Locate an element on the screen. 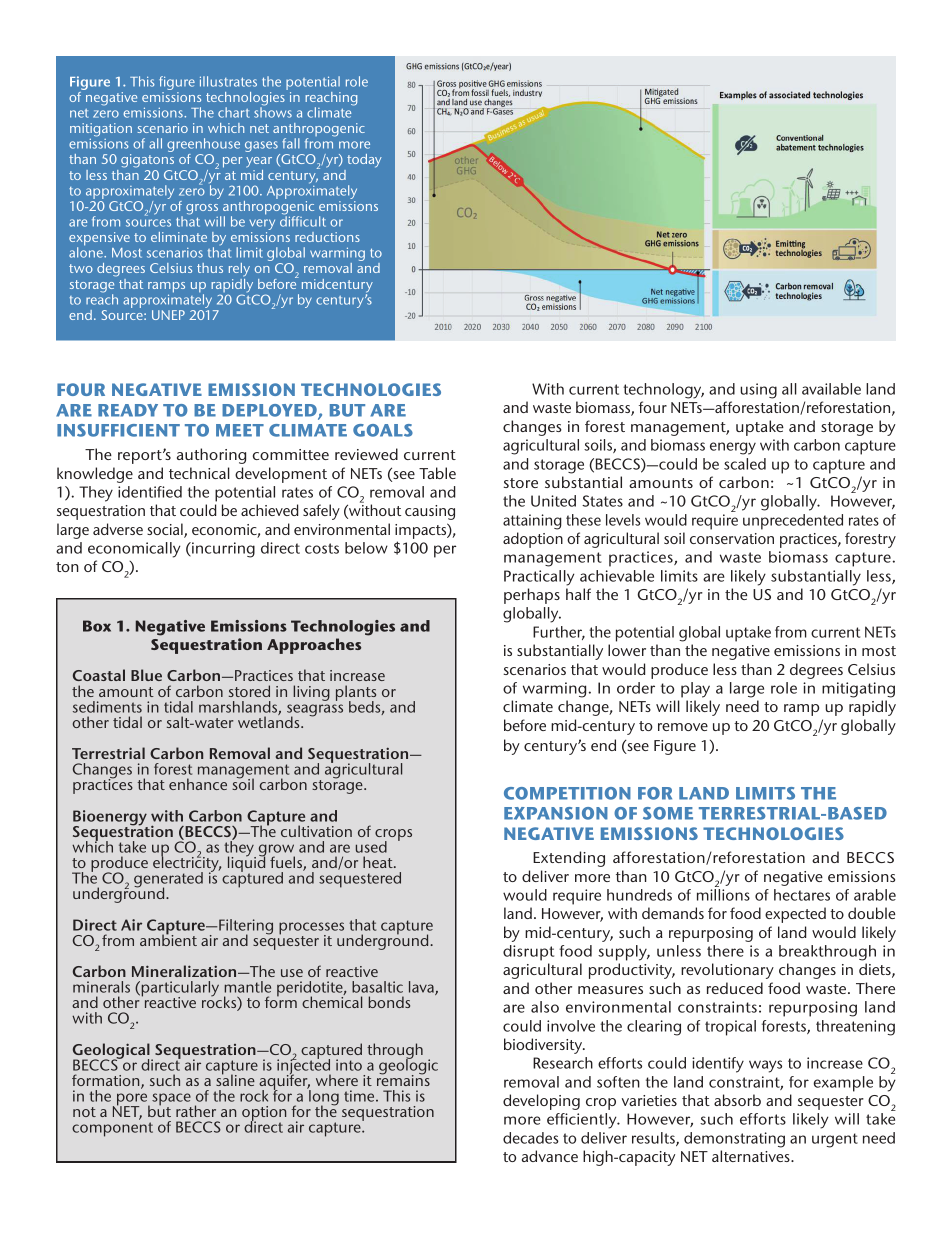 The width and height of the screenshot is (952, 1233). Blue is located at coordinates (146, 675).
